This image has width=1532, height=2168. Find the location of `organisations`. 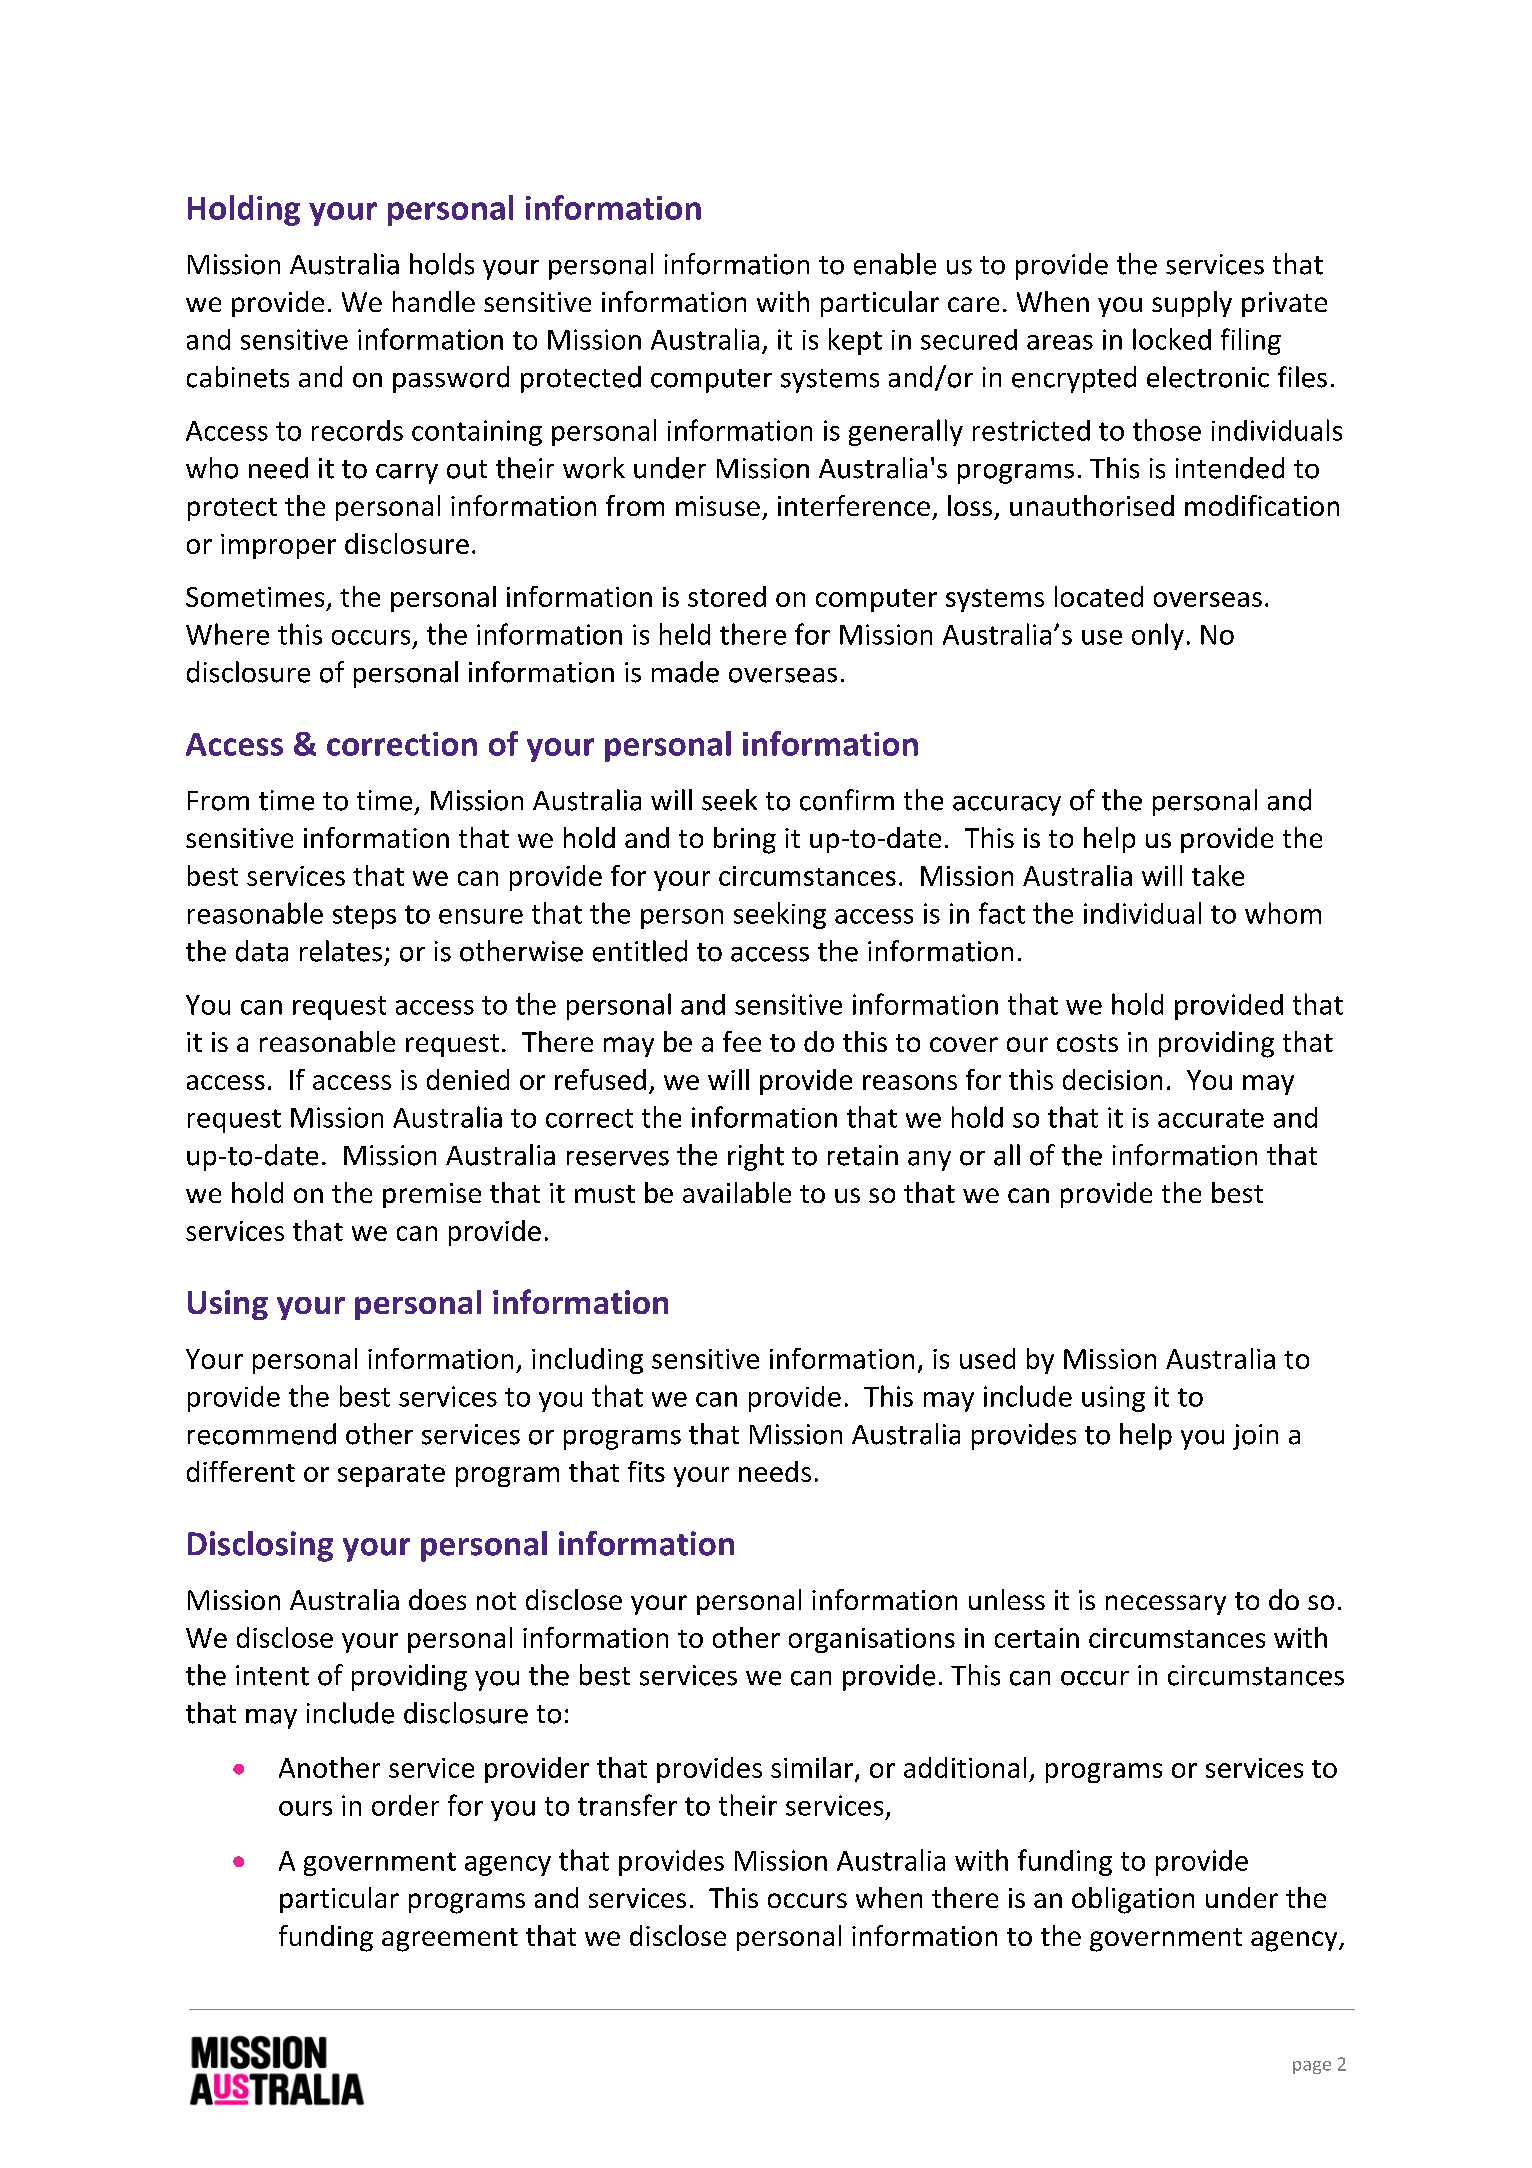

organisations is located at coordinates (872, 1640).
